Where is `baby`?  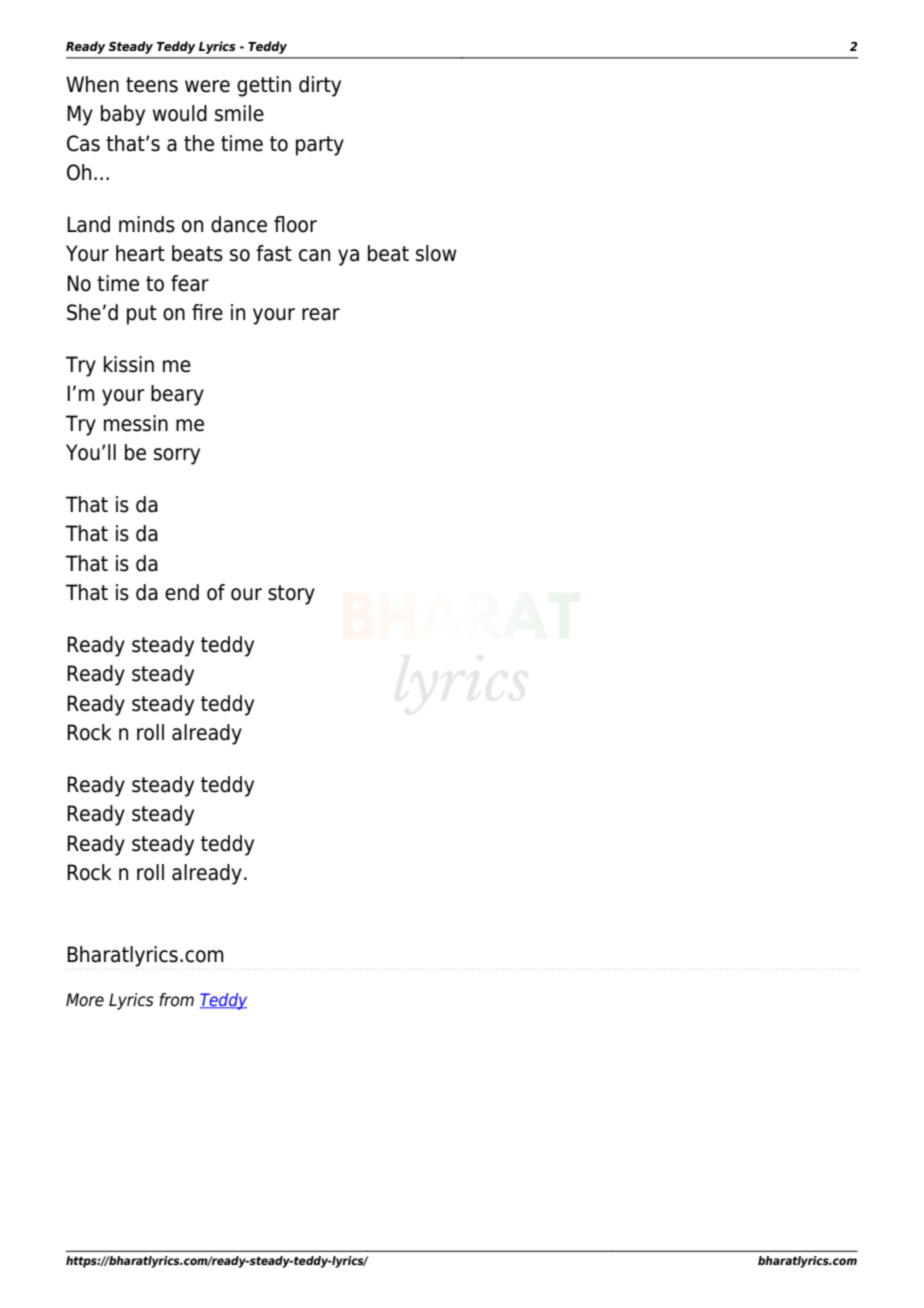
baby is located at coordinates (123, 115).
